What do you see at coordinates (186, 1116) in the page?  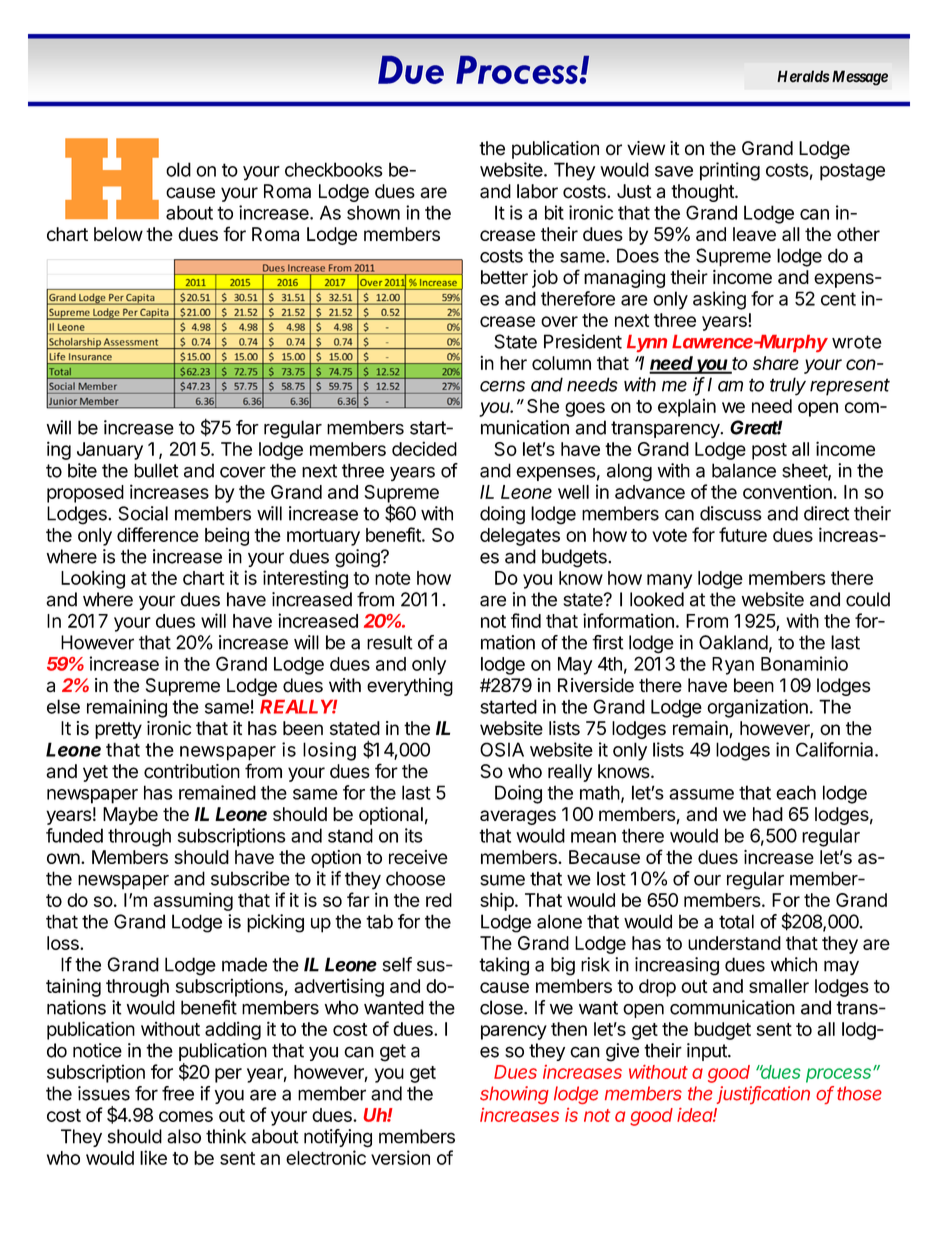 I see `comes` at bounding box center [186, 1116].
